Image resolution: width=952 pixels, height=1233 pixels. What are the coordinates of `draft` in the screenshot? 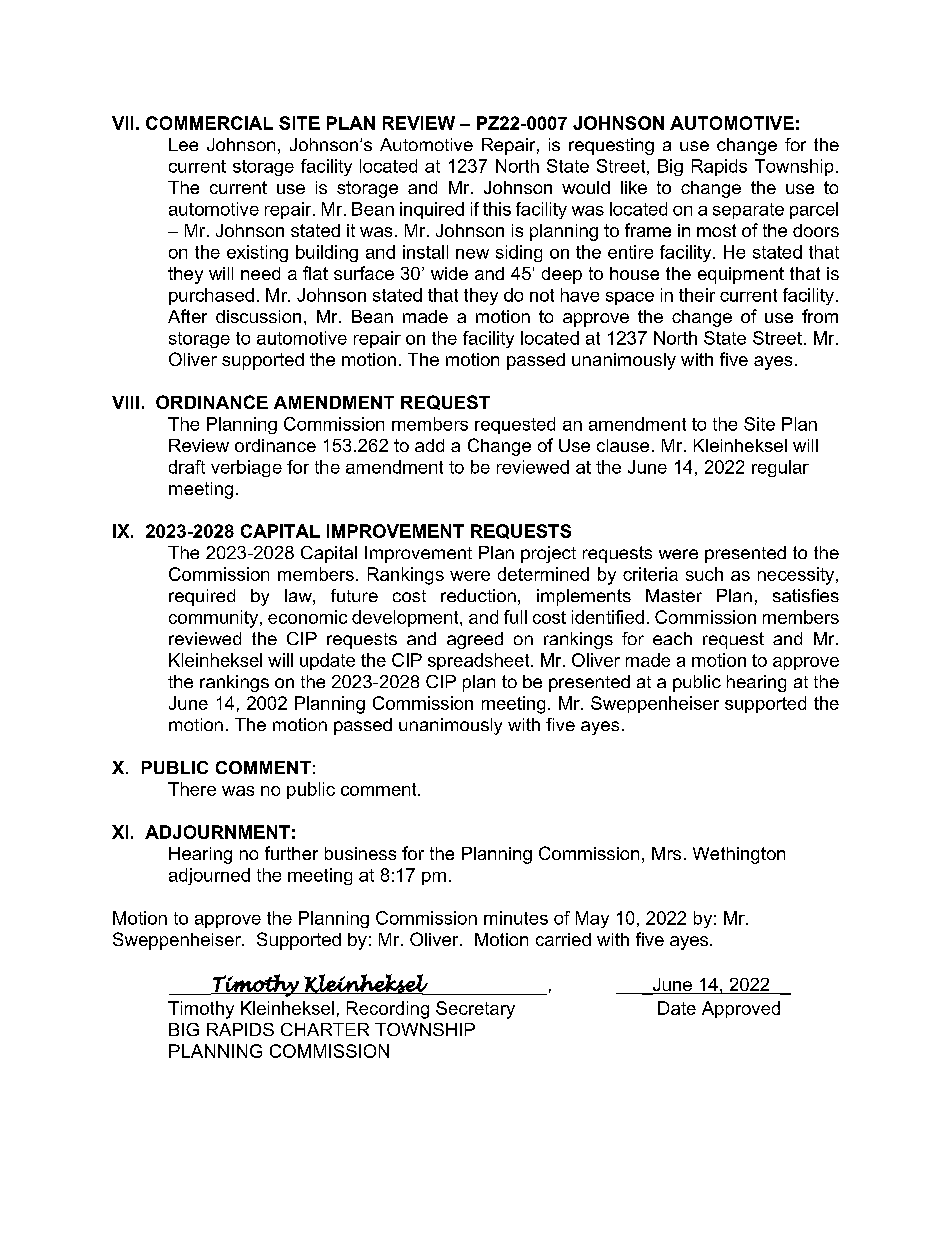 It's located at (187, 467).
